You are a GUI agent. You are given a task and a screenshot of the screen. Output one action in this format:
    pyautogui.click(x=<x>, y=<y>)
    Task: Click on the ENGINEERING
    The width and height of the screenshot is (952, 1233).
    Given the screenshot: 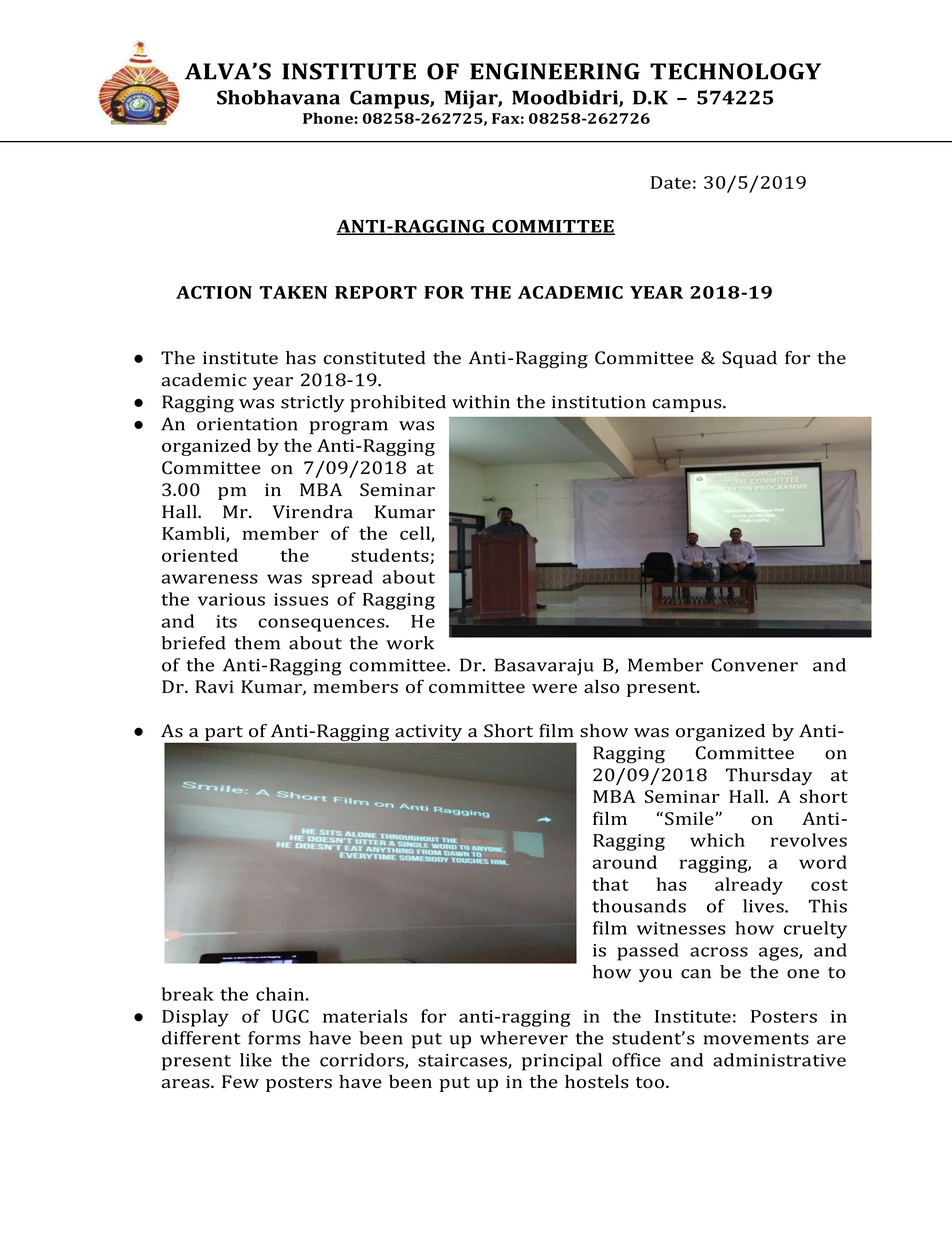 What is the action you would take?
    pyautogui.click(x=555, y=71)
